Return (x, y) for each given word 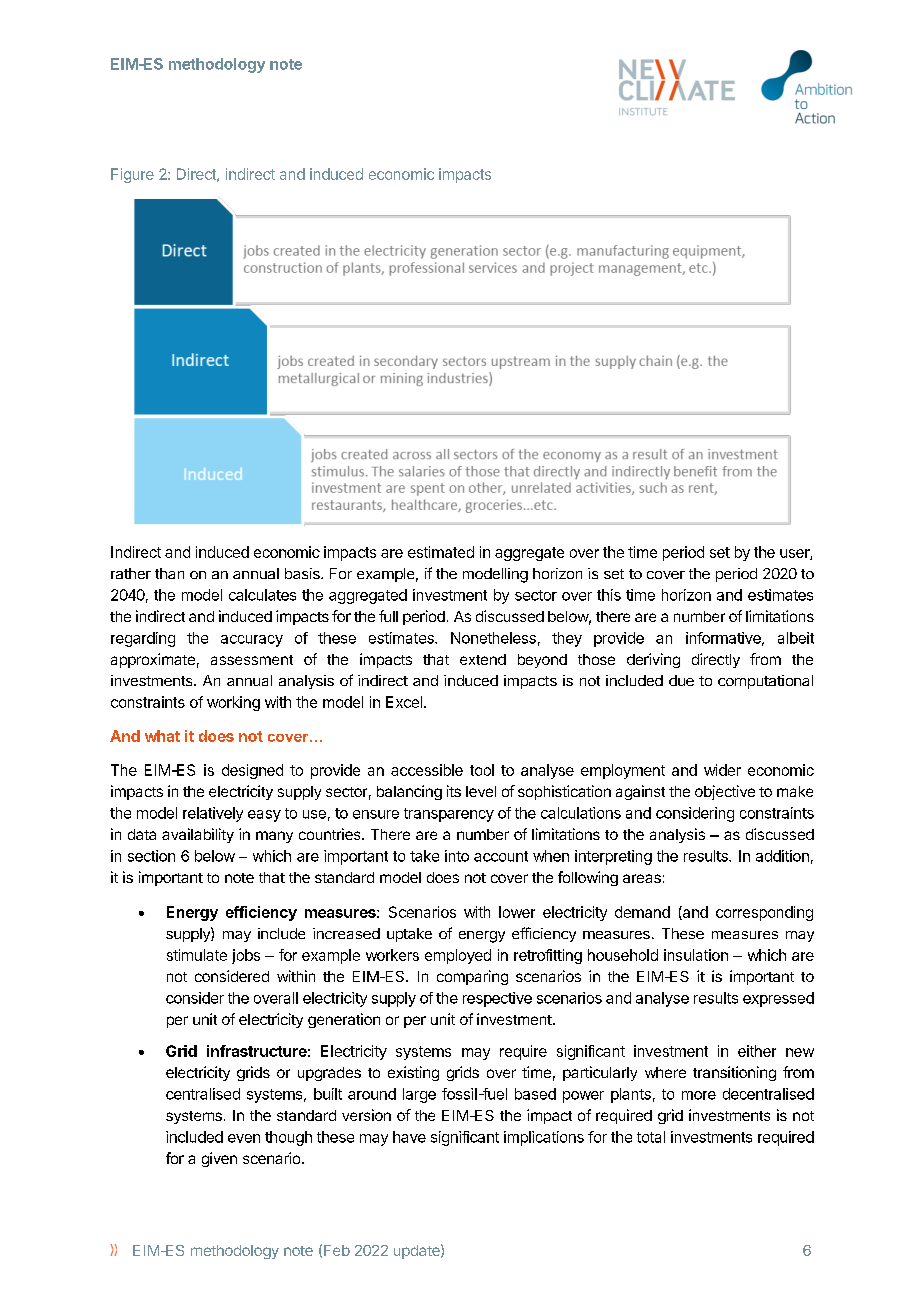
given (219, 1159)
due (681, 680)
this (609, 595)
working (233, 703)
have (409, 1137)
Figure (132, 175)
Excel (404, 702)
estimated (441, 552)
